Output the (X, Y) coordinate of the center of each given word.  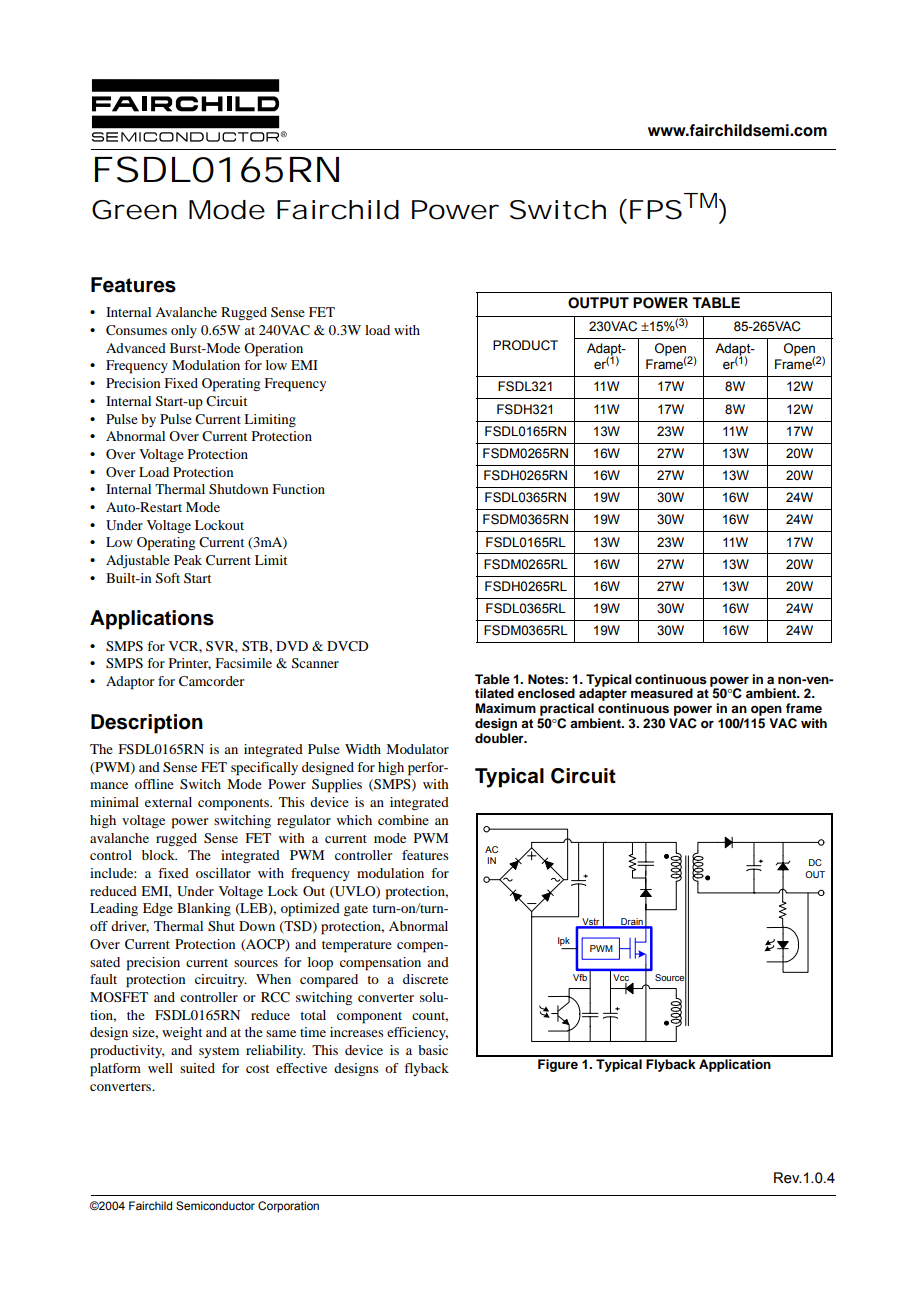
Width (363, 749)
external (168, 802)
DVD (292, 646)
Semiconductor (215, 1205)
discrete (425, 979)
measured (662, 693)
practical (567, 709)
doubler (500, 738)
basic (433, 1050)
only (184, 331)
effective (301, 1068)
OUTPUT (598, 303)
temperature (357, 947)
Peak (188, 560)
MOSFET (119, 997)
